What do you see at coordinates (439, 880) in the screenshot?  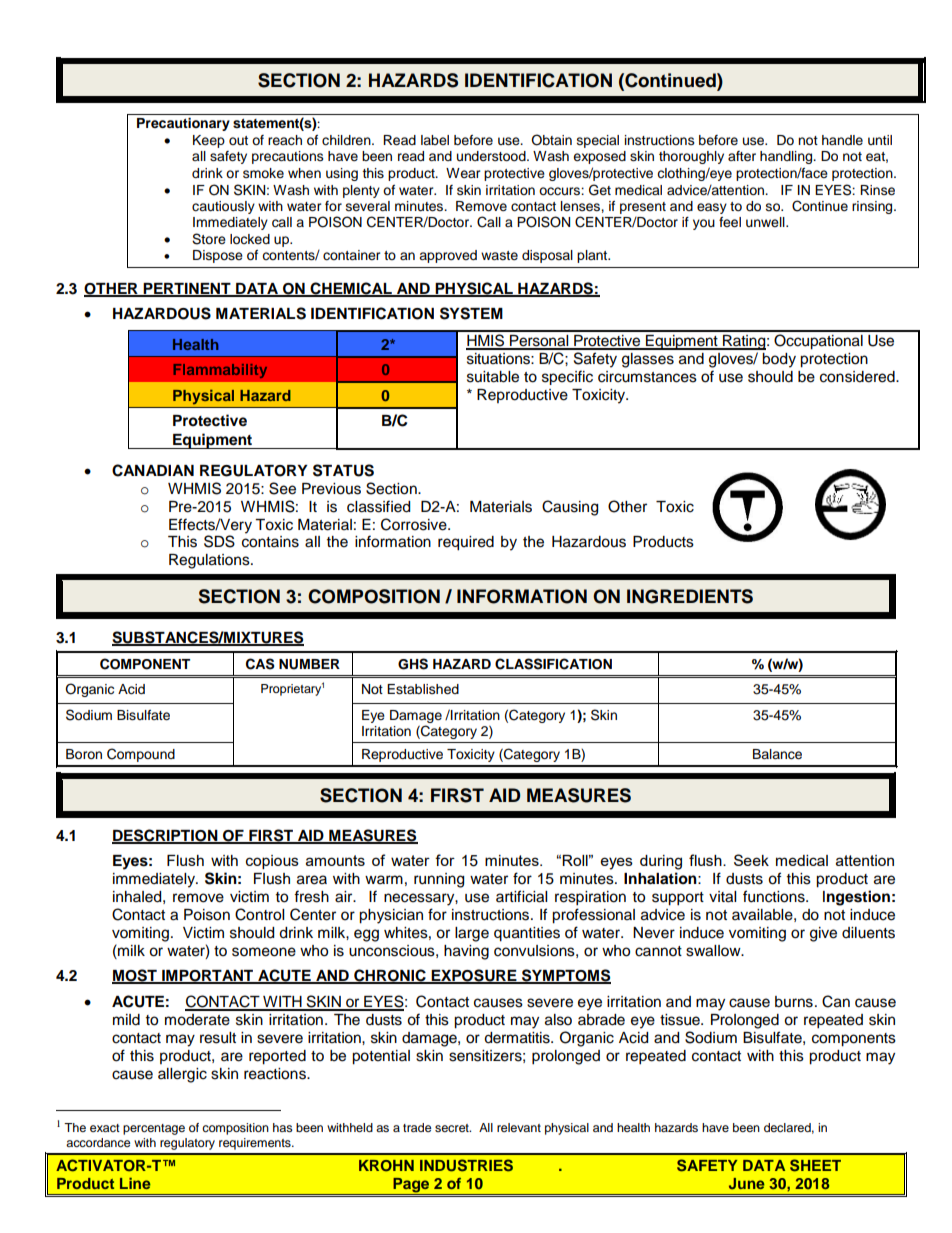 I see `running` at bounding box center [439, 880].
